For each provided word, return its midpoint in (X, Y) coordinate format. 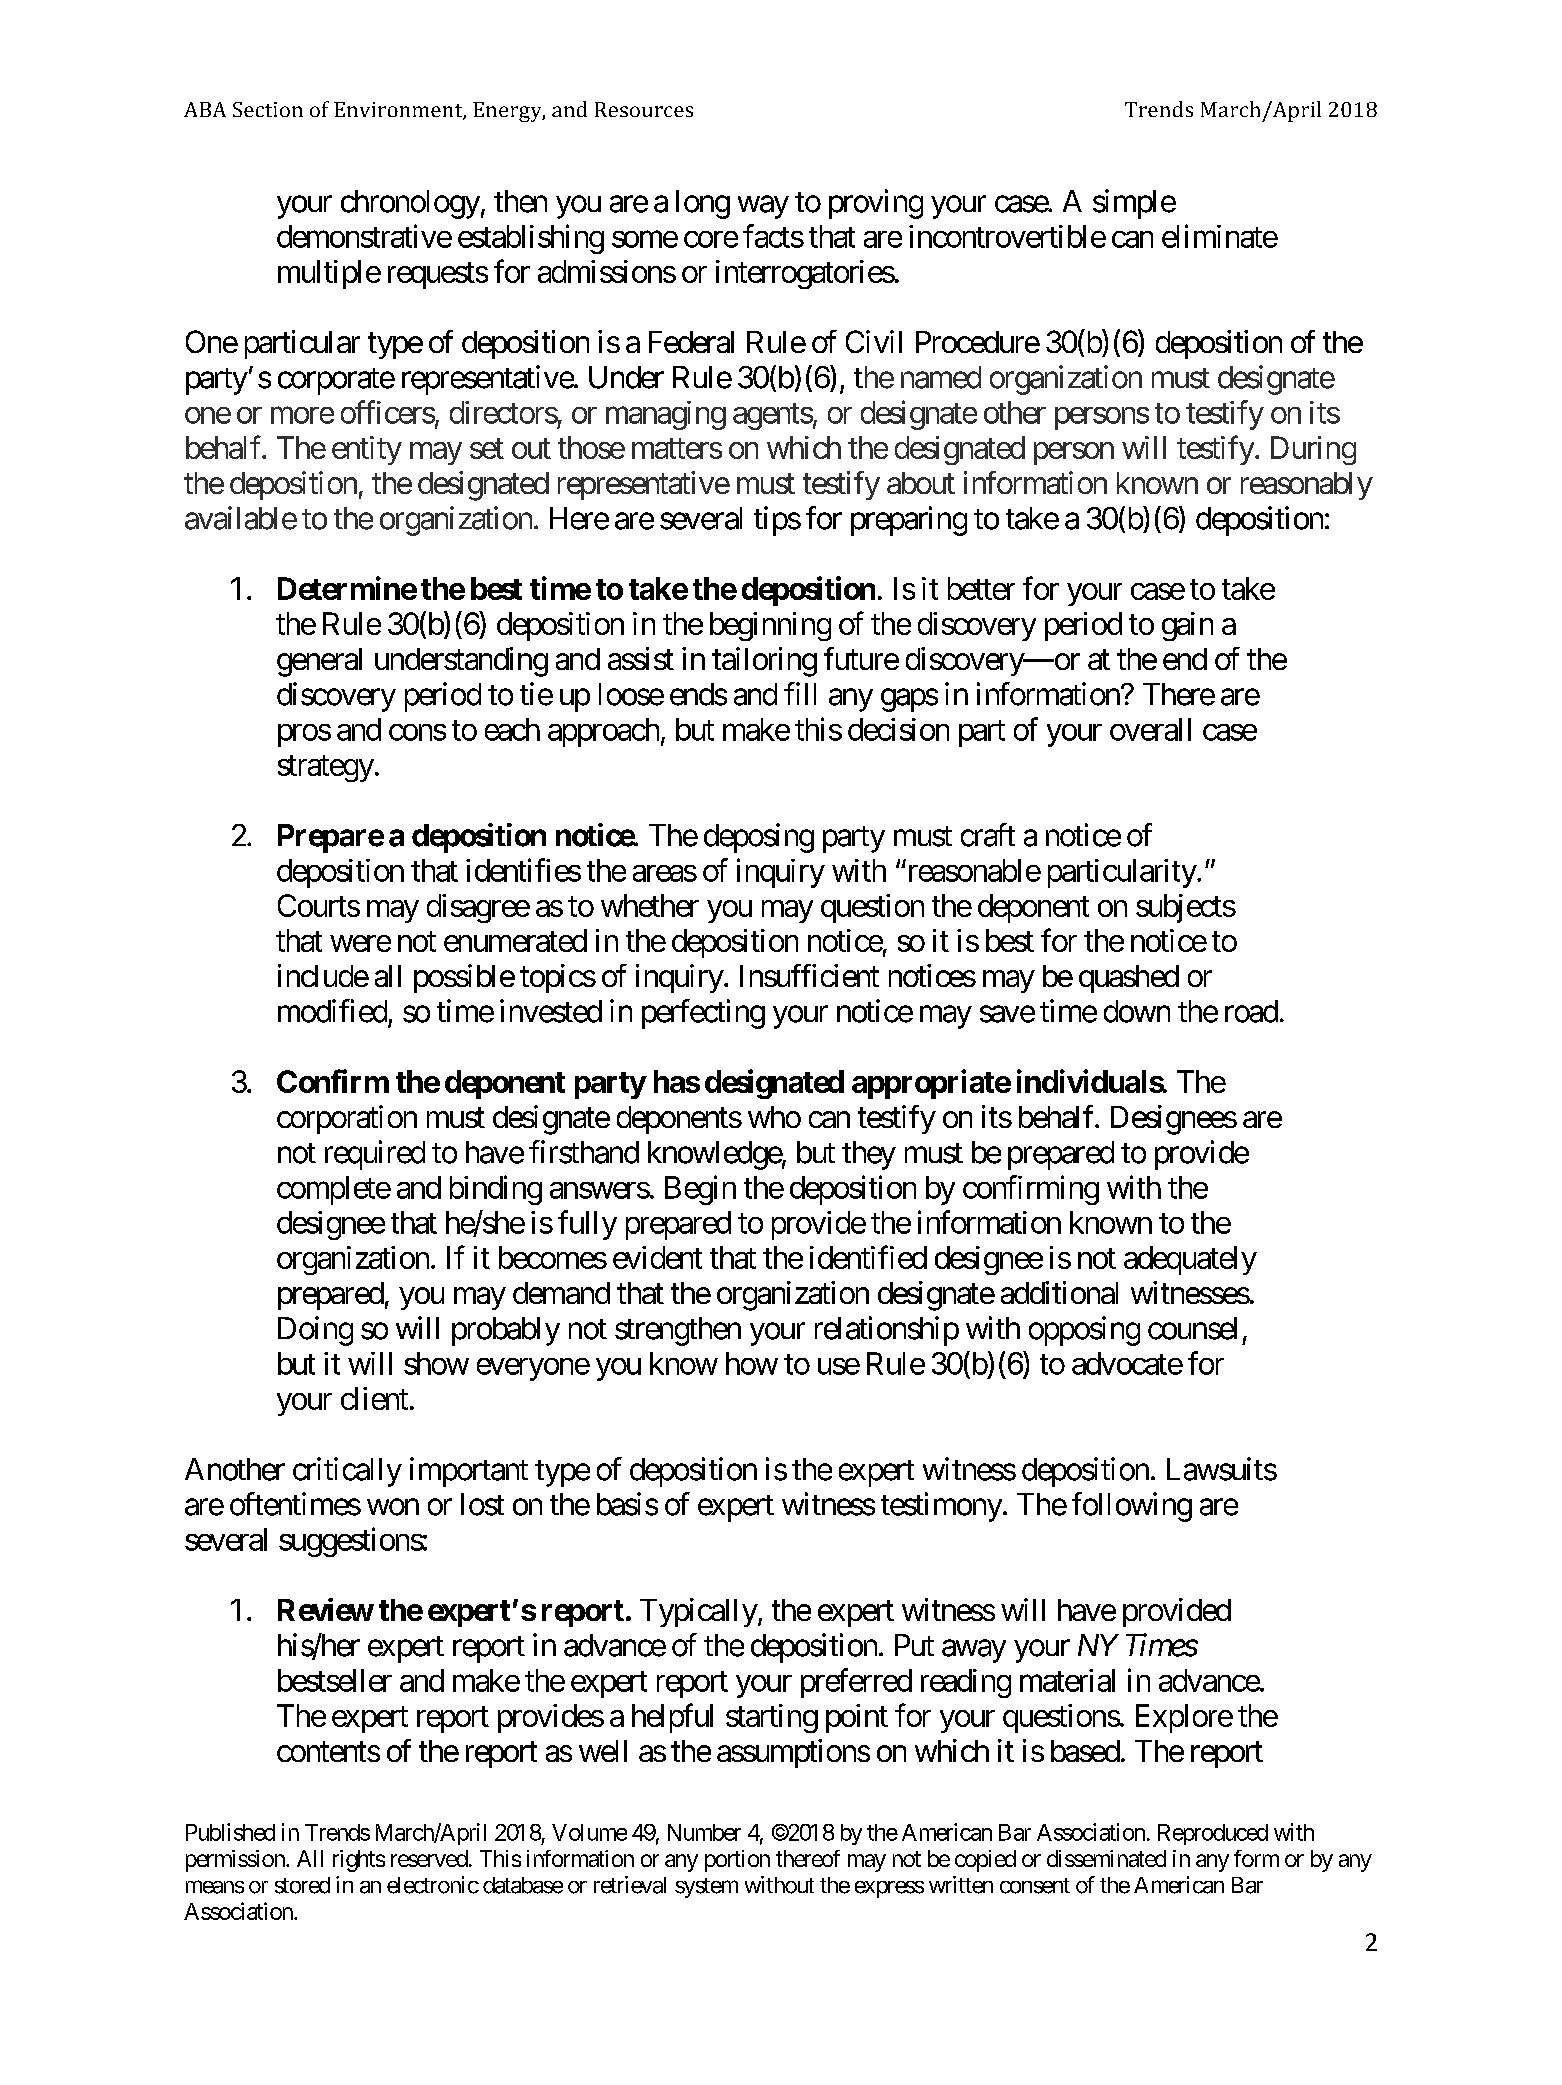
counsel (1192, 1328)
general (319, 662)
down (1137, 1011)
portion (737, 1861)
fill (800, 693)
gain (1187, 626)
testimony (941, 1507)
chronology (410, 204)
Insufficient (809, 975)
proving (876, 204)
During (1313, 450)
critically (347, 1472)
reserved (429, 1858)
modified (332, 1011)
